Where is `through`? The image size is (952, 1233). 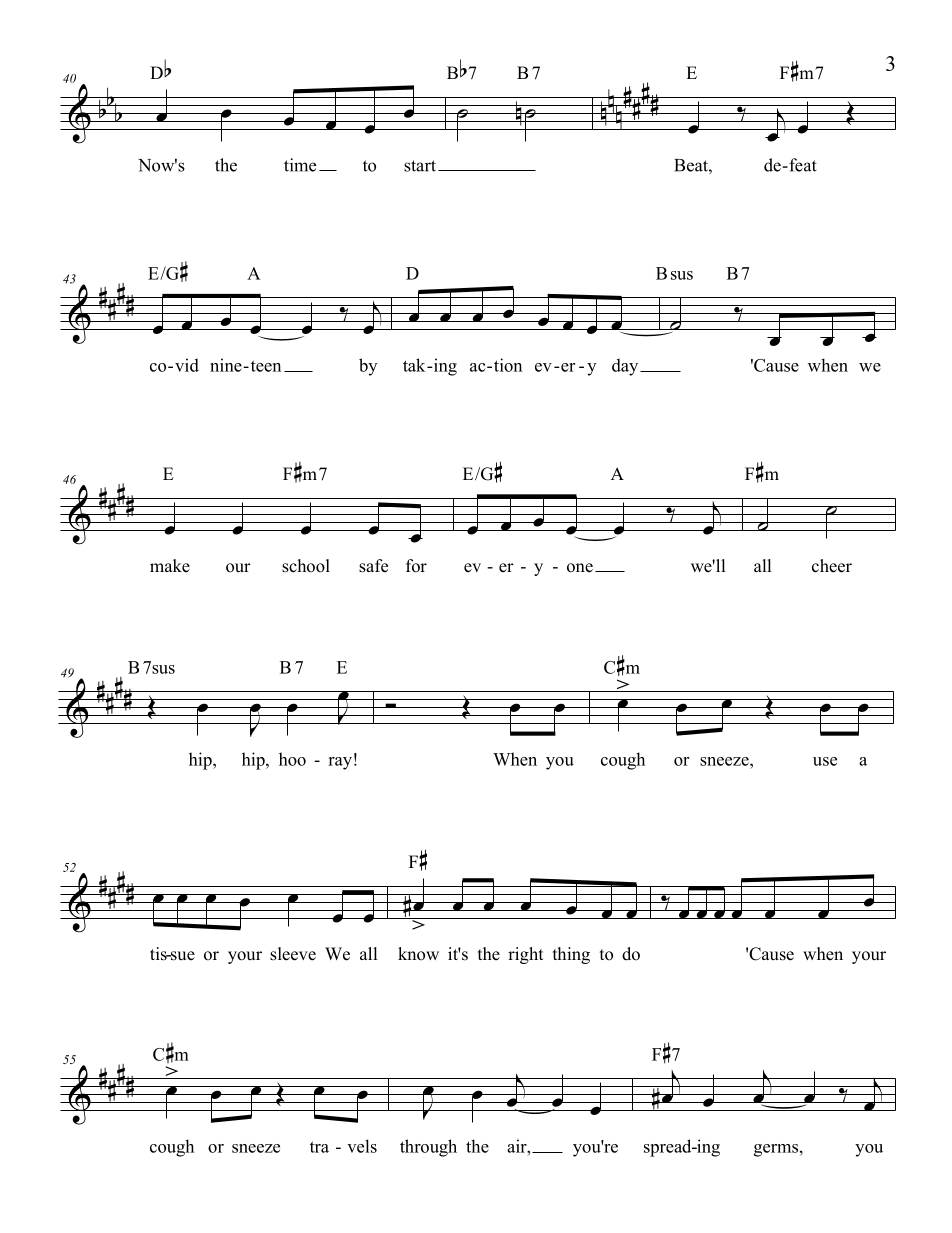 through is located at coordinates (428, 1148).
